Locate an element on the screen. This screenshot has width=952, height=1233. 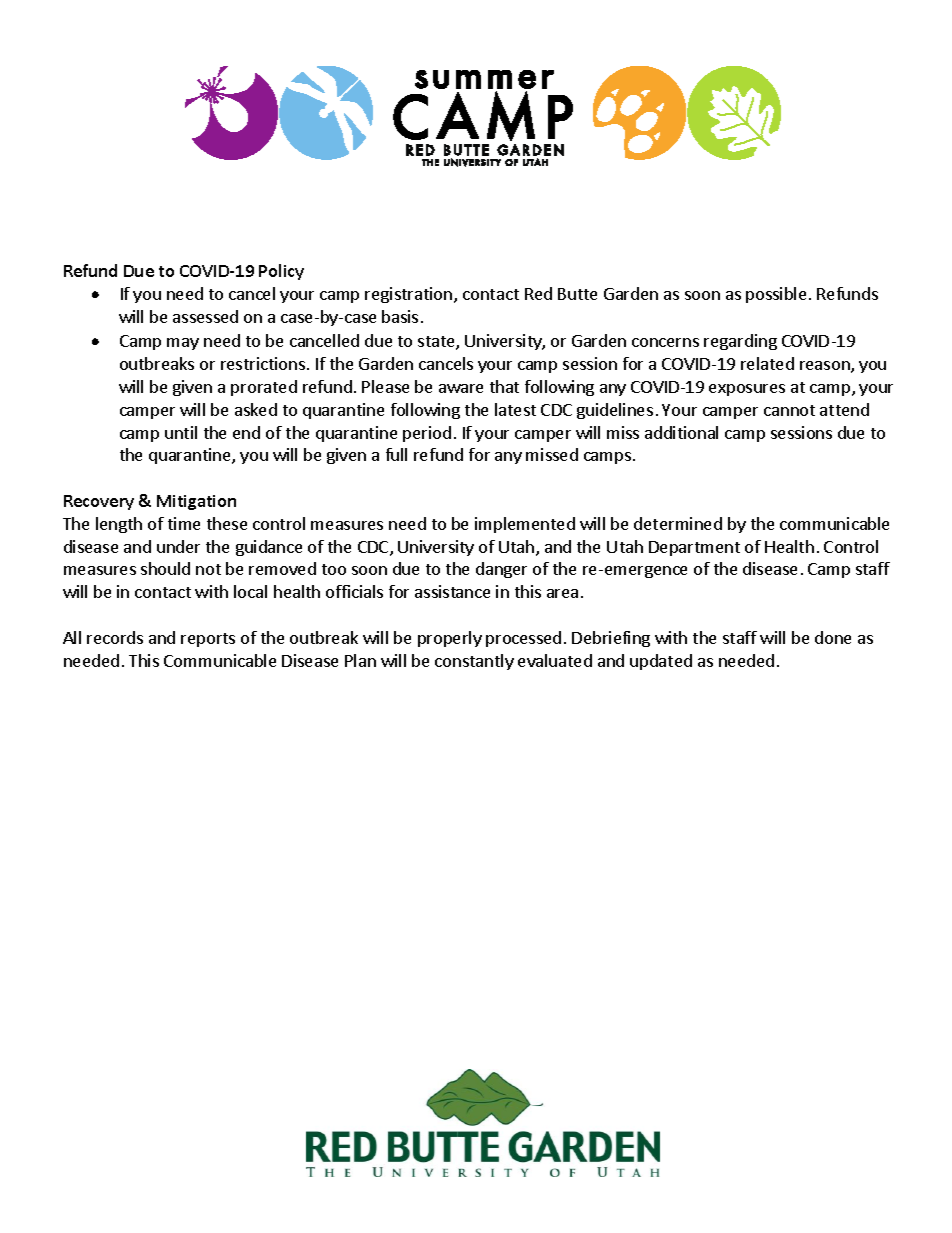
restrictions is located at coordinates (263, 363).
